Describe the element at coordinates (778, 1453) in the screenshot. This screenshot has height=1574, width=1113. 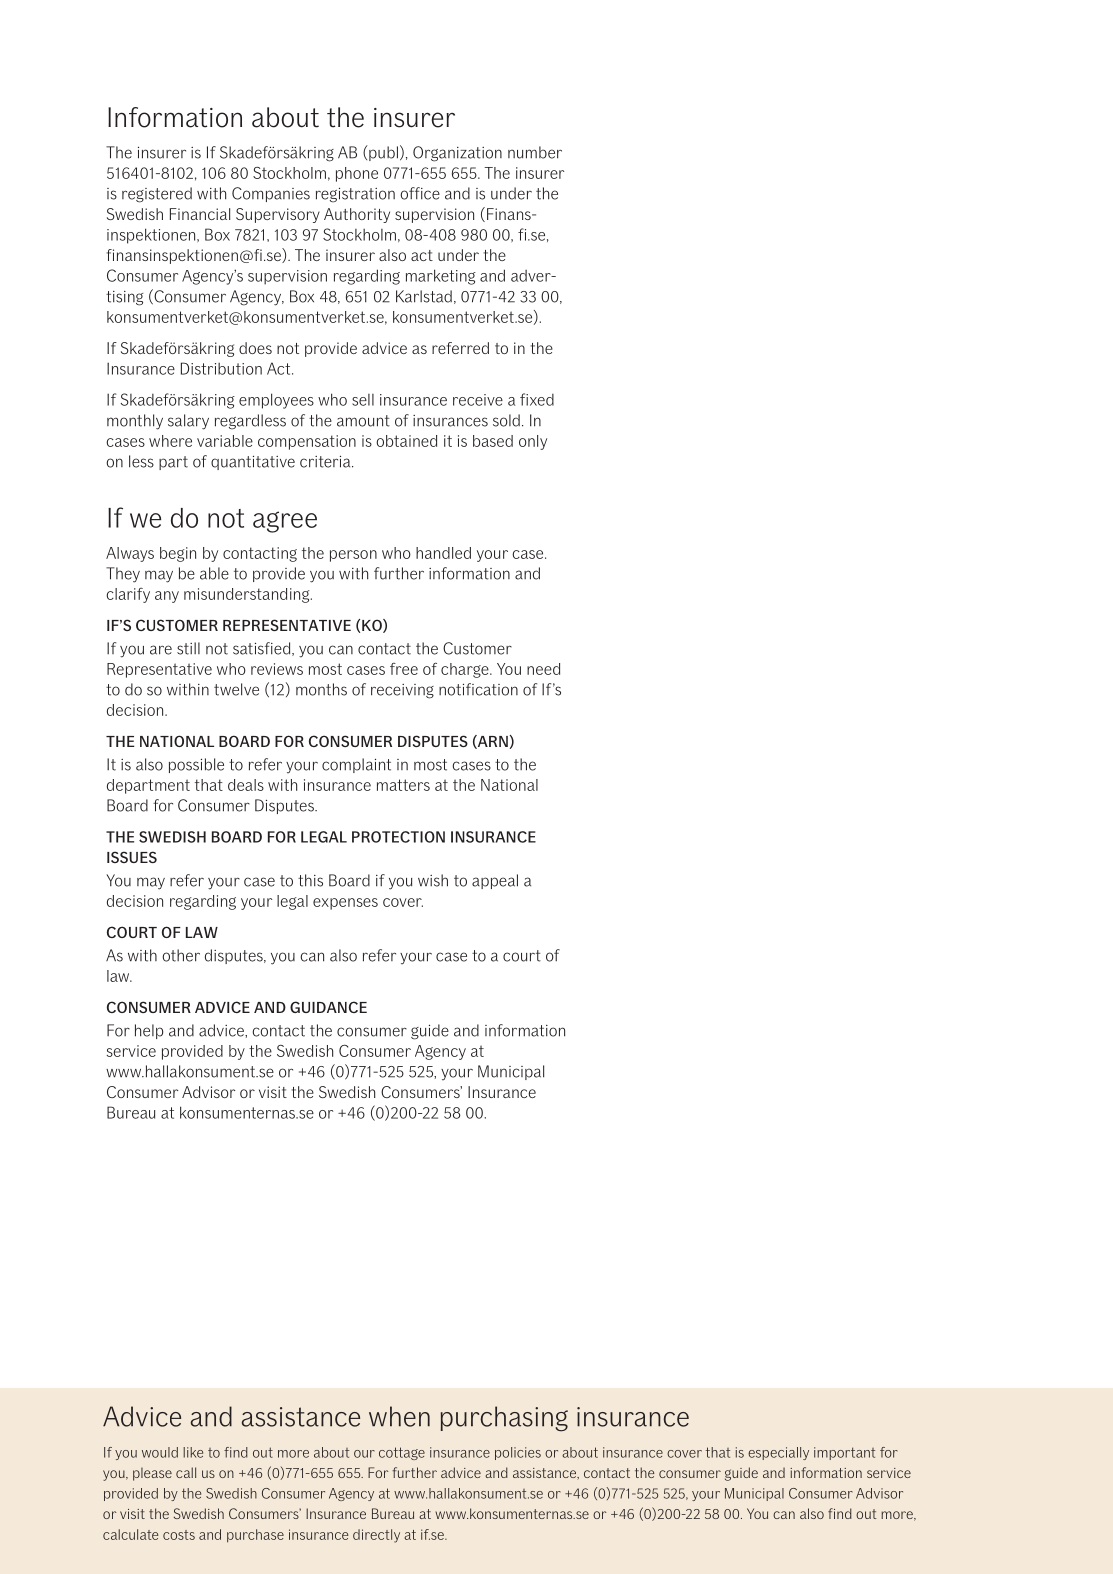
I see `especially` at that location.
